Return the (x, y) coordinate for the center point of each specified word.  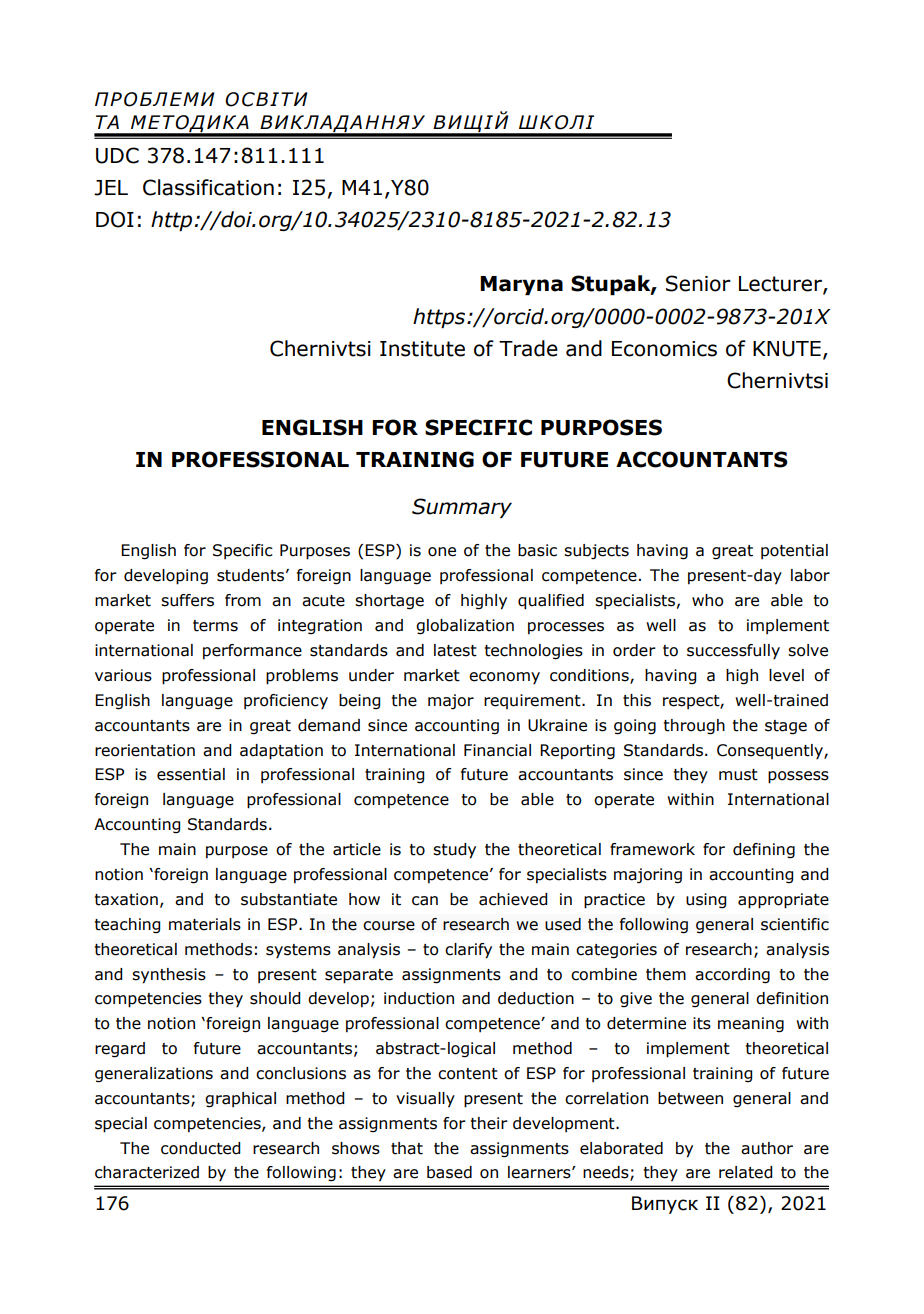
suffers (187, 600)
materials (205, 924)
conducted (200, 1148)
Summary (462, 508)
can (425, 901)
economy (504, 678)
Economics (664, 349)
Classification (208, 187)
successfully (733, 652)
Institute (422, 349)
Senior (698, 283)
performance (252, 652)
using (706, 901)
